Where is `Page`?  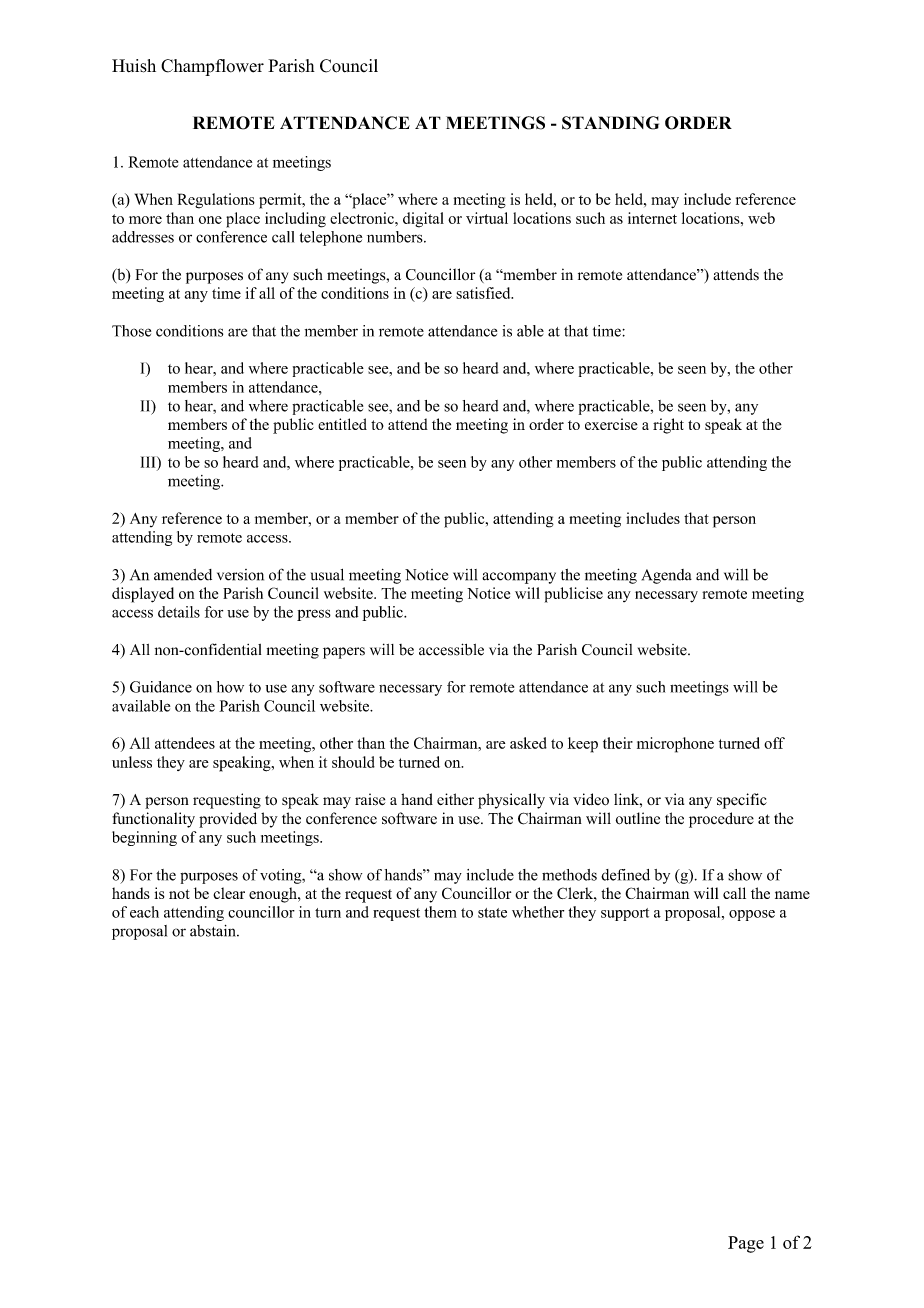
Page is located at coordinates (746, 1244).
